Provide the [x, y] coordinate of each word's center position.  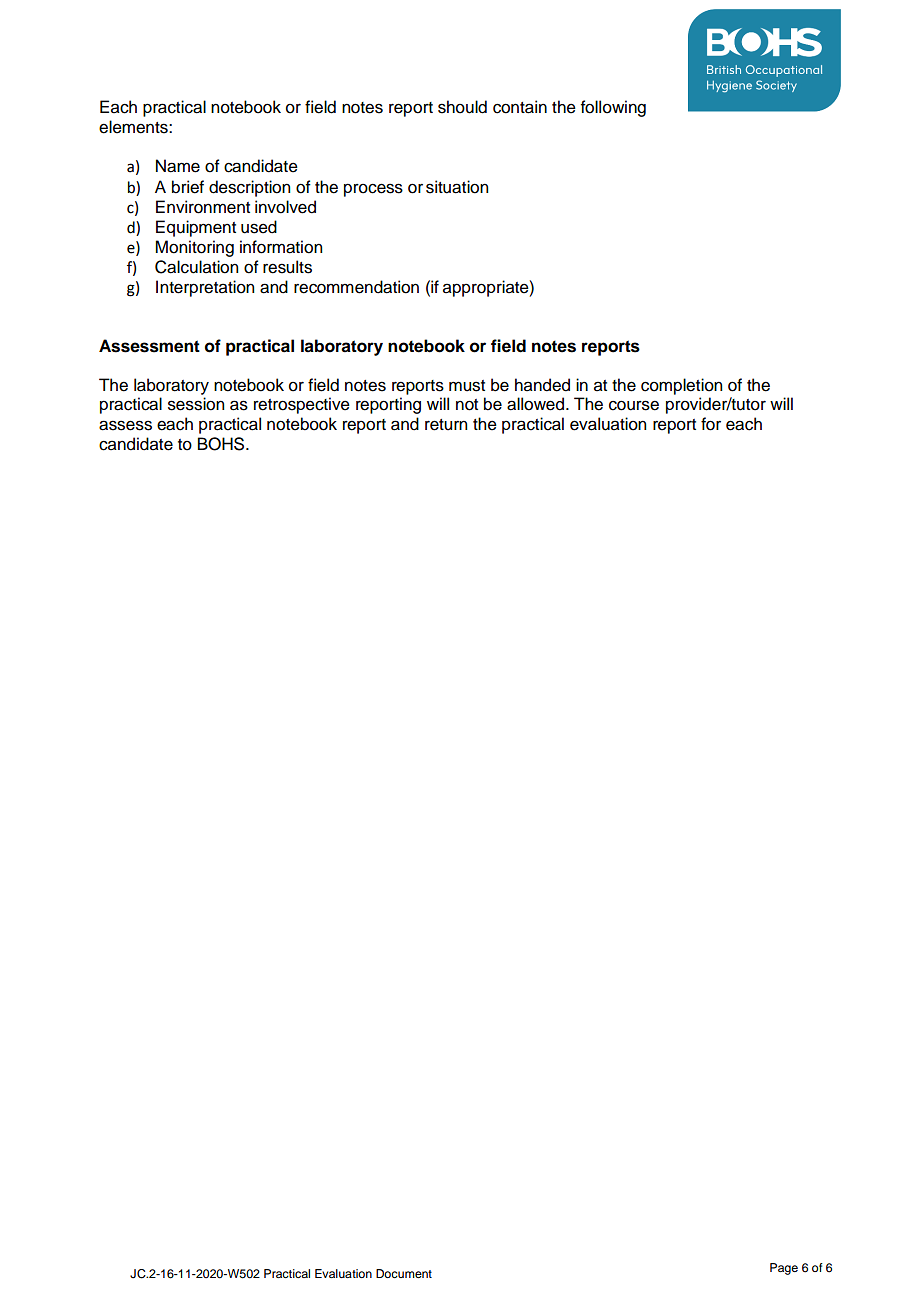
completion [681, 386]
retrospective [302, 405]
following [613, 108]
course [634, 405]
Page [784, 1269]
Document [404, 1273]
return [446, 425]
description [249, 188]
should [462, 107]
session [196, 404]
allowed [535, 404]
